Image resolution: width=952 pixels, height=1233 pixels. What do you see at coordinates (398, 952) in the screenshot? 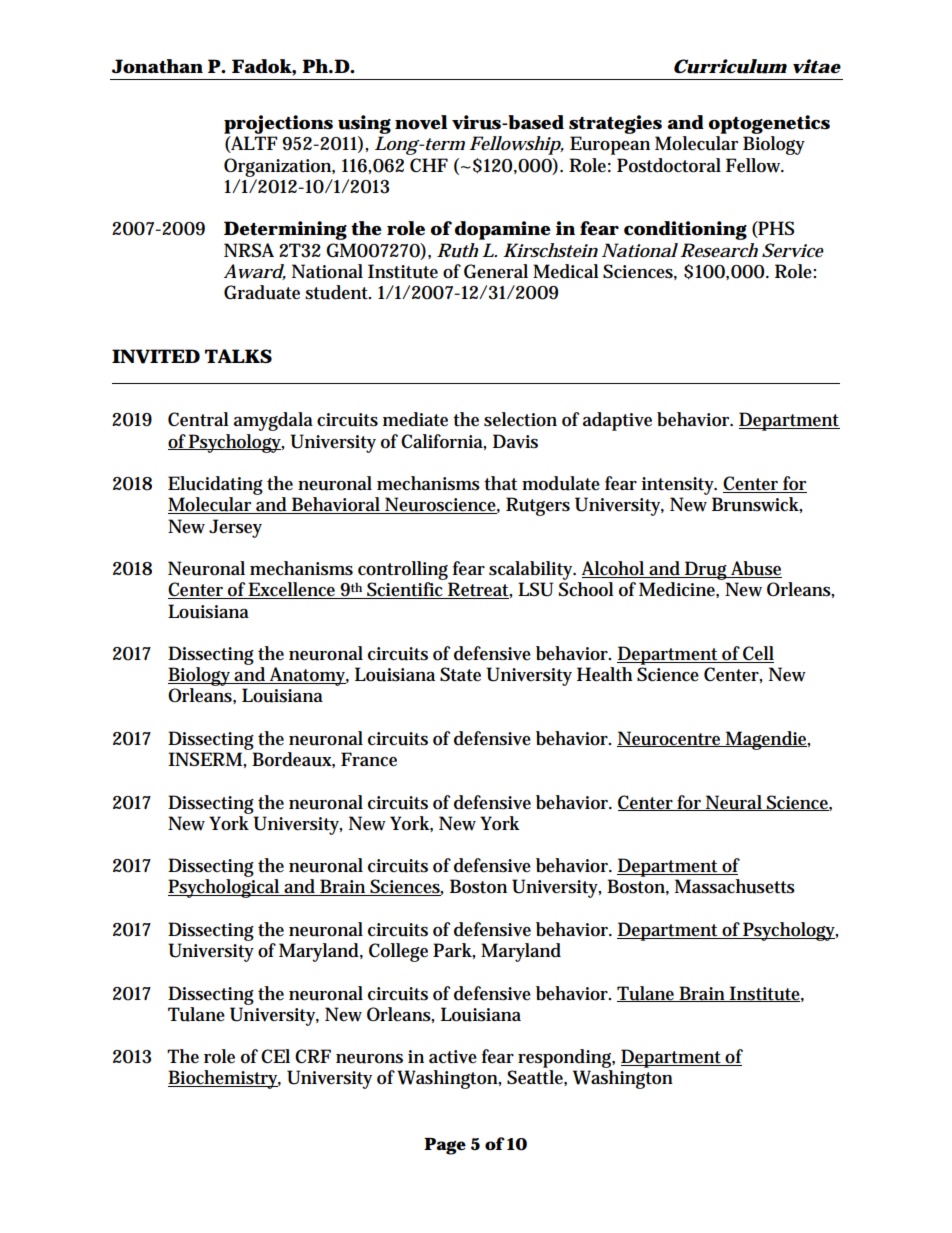
I see `College` at bounding box center [398, 952].
